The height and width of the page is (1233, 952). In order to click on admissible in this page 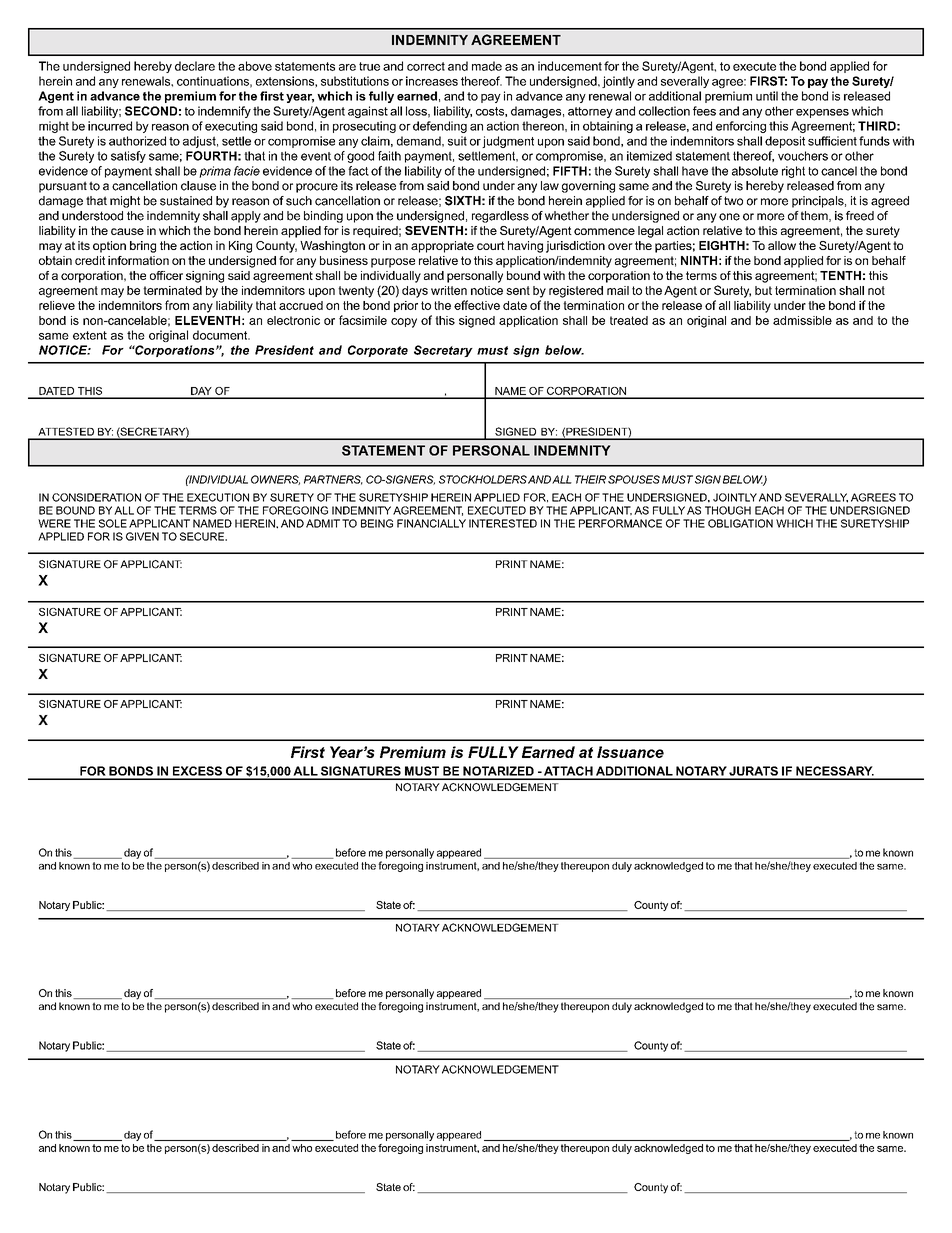, I will do `click(802, 320)`.
